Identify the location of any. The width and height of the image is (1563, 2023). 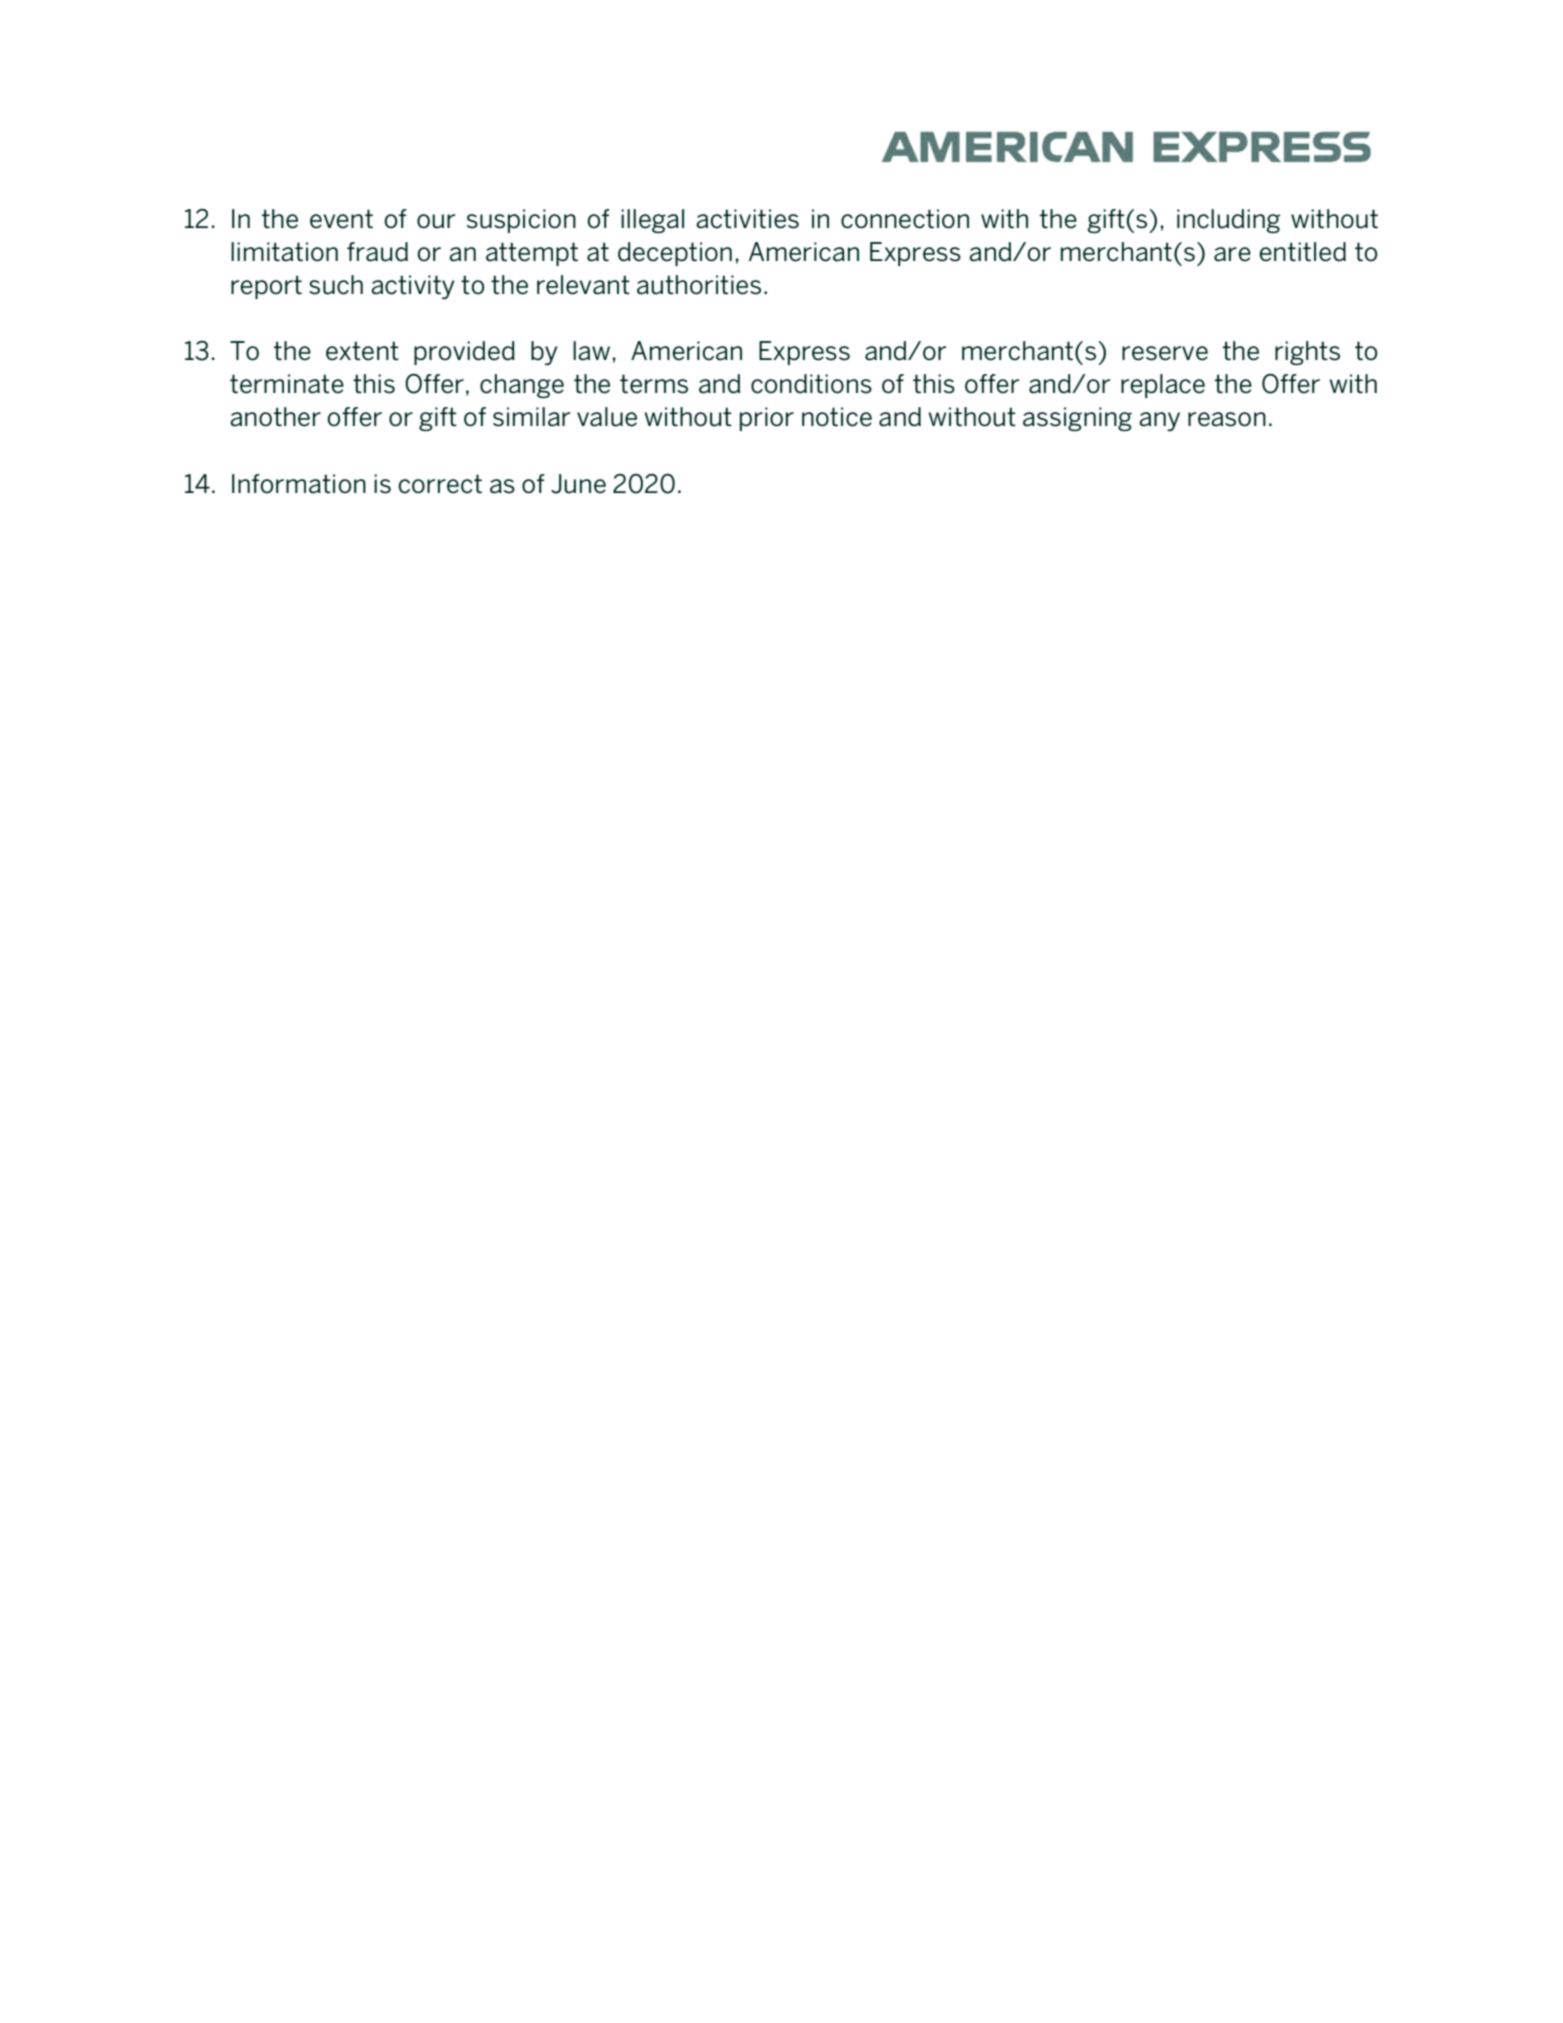
(1159, 421).
